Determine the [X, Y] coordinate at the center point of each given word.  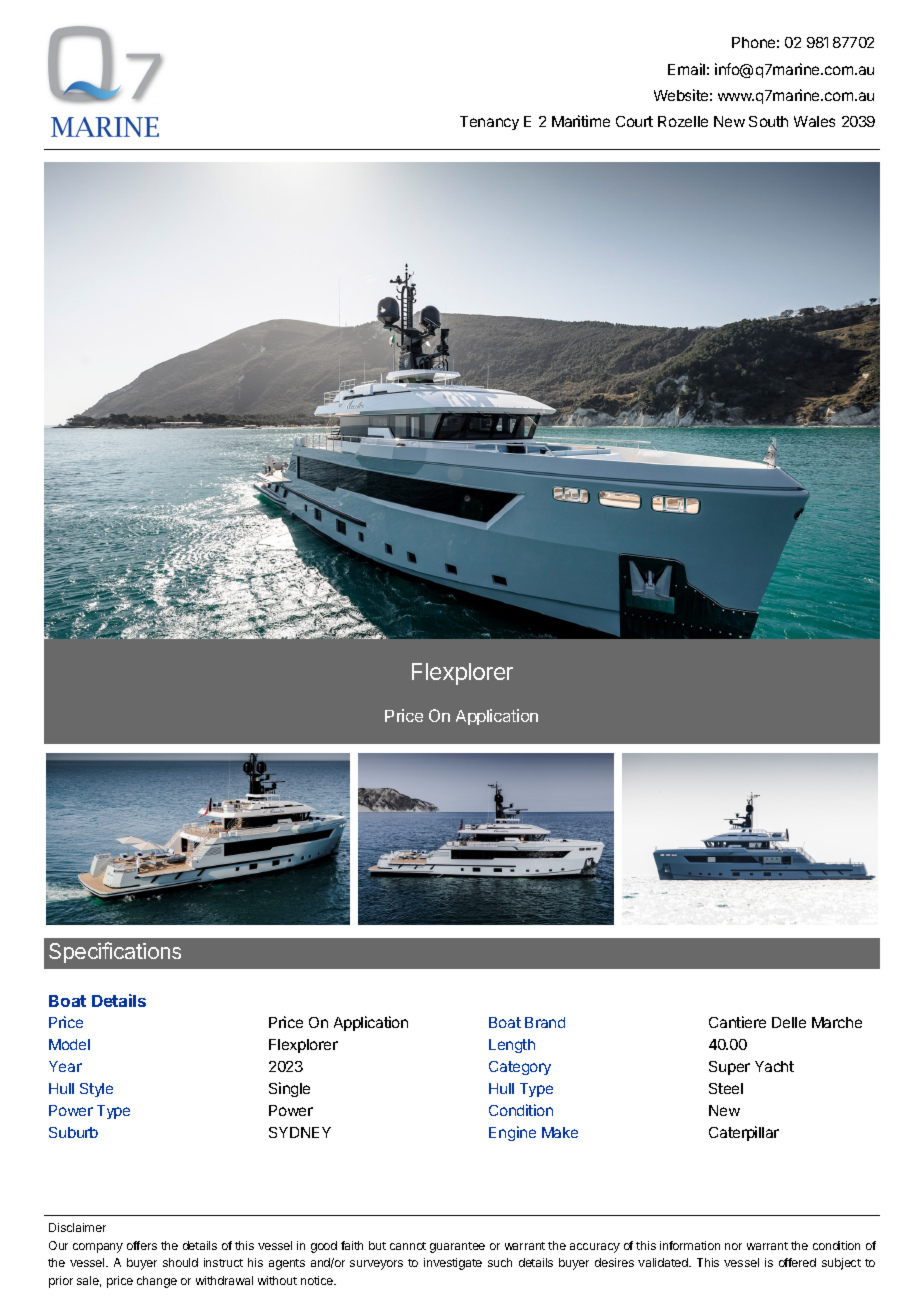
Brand [545, 1022]
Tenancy [489, 123]
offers [142, 1245]
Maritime [581, 121]
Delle [789, 1022]
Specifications [115, 952]
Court [634, 121]
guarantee [457, 1247]
